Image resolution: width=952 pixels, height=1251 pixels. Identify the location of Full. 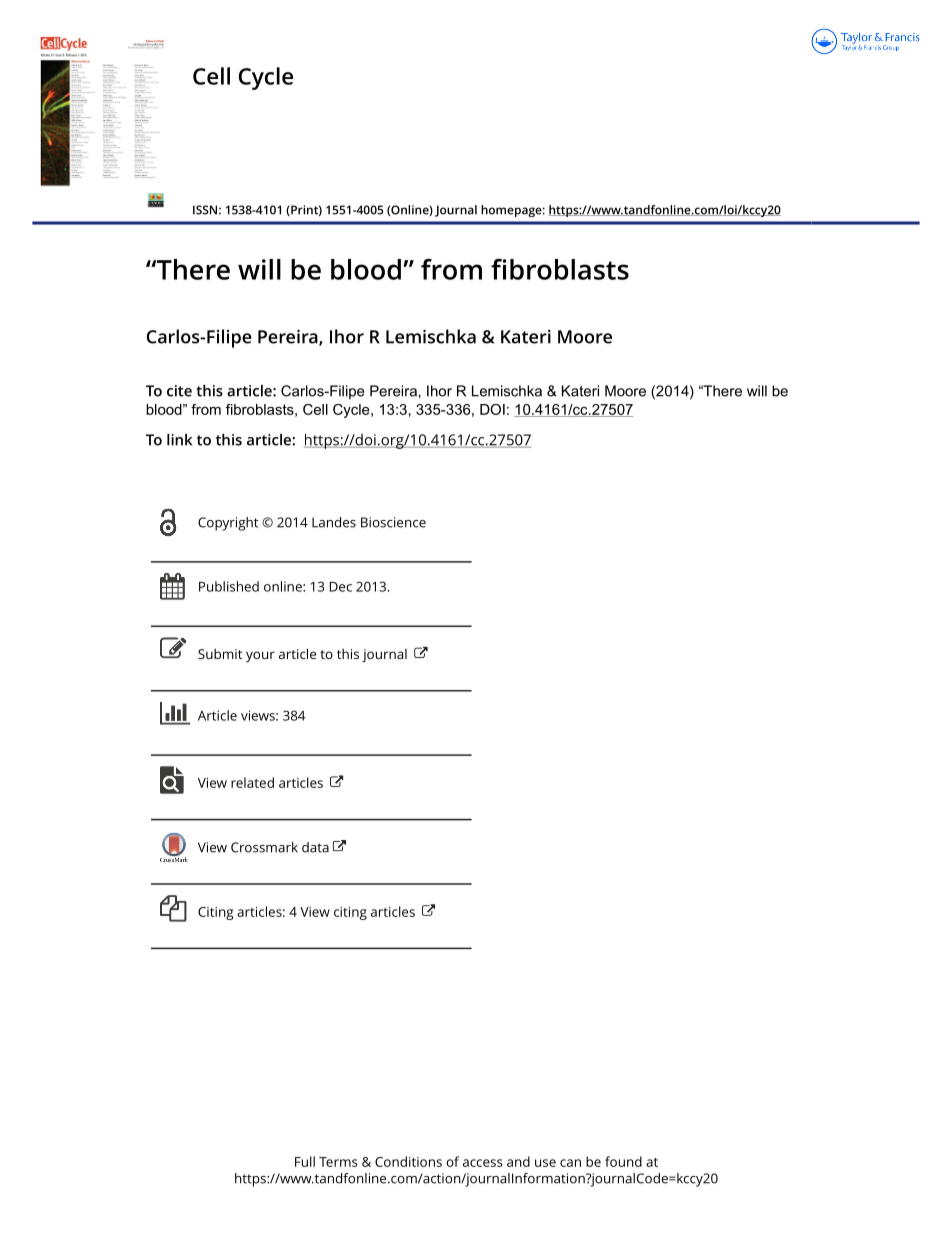
(305, 1161).
